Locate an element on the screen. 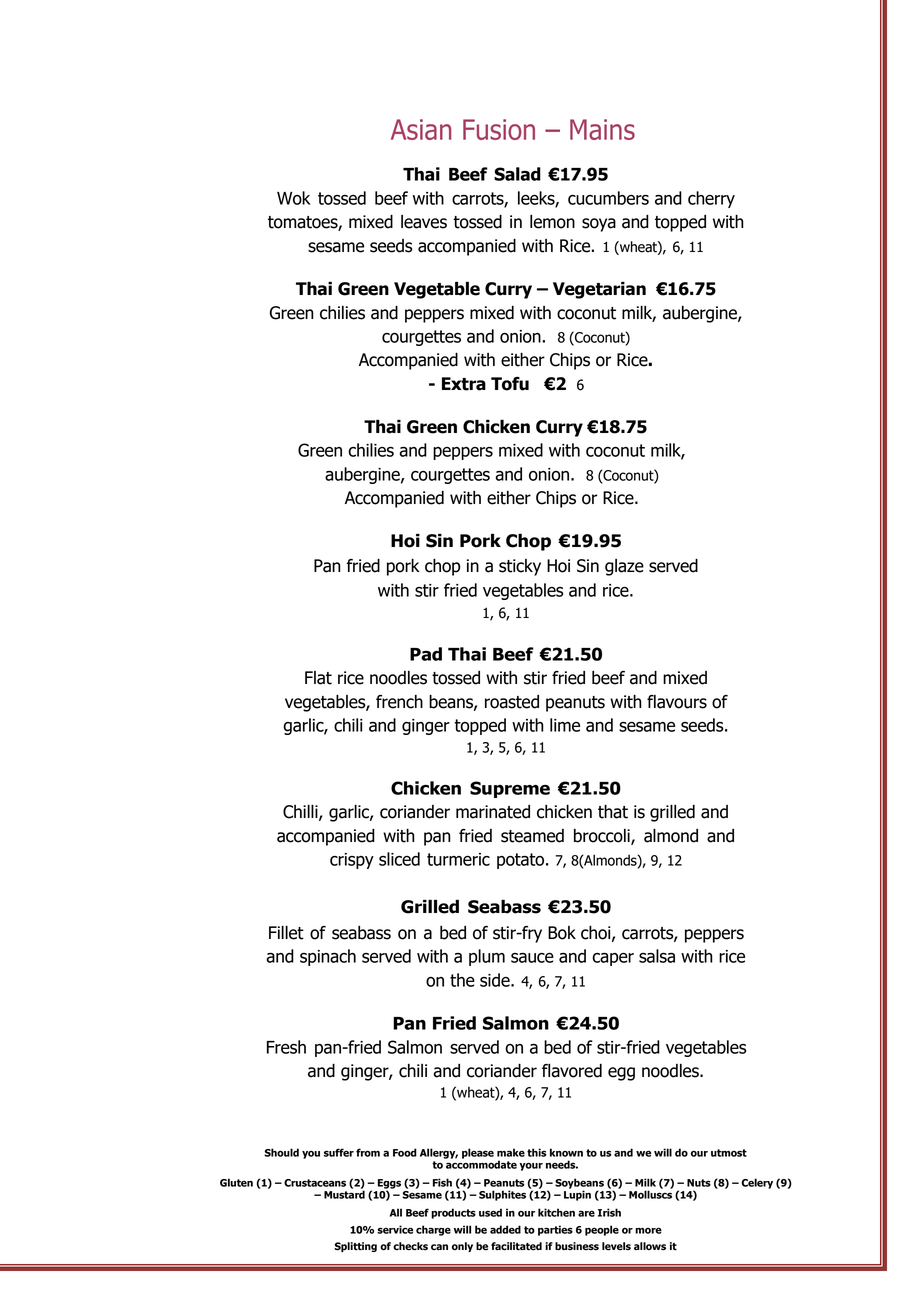 Image resolution: width=924 pixels, height=1308 pixels. glaze is located at coordinates (624, 567).
